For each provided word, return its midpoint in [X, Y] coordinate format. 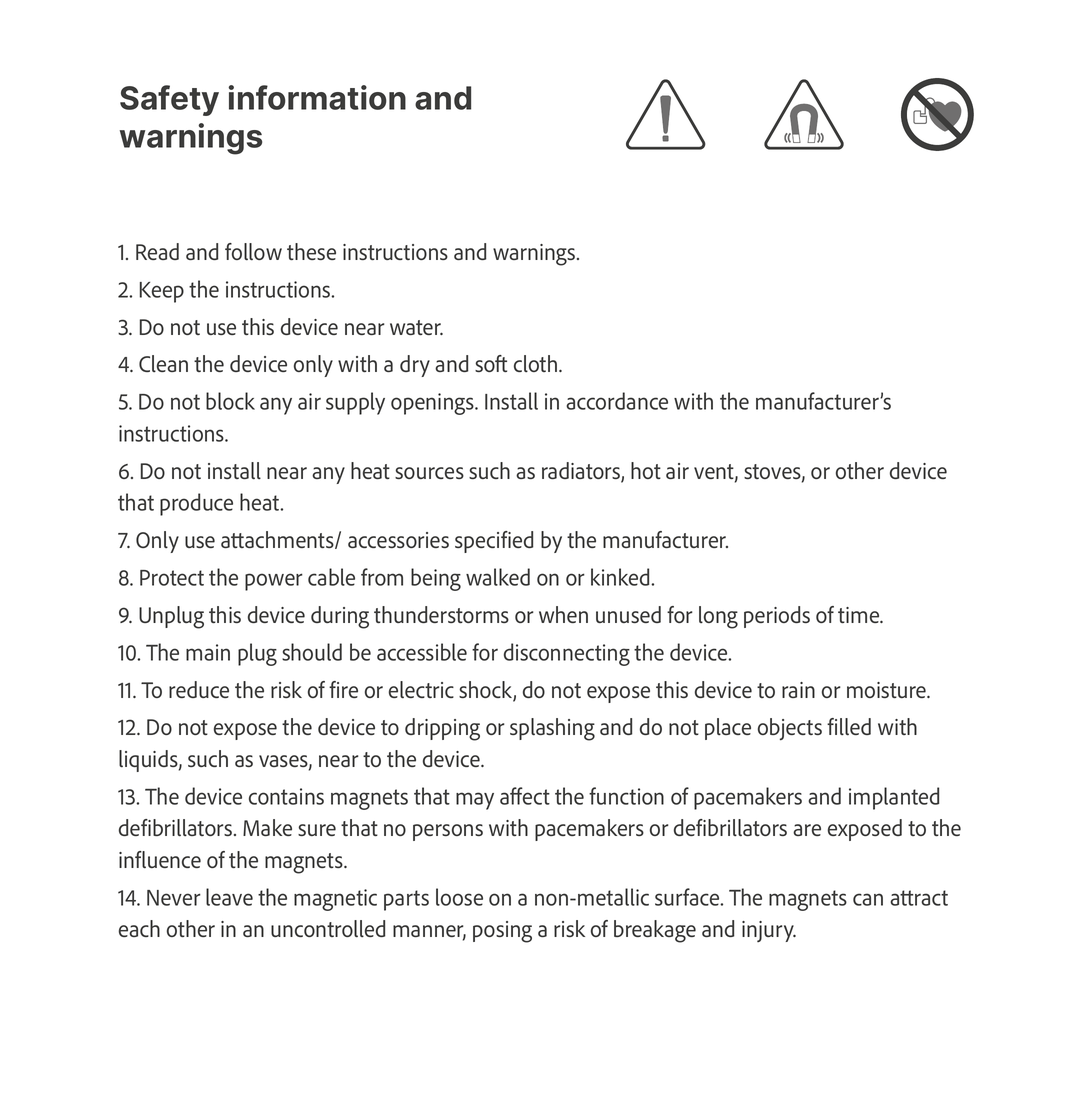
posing [502, 932]
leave [229, 897]
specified [494, 542]
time [860, 615]
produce [196, 504]
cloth [537, 363]
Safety [169, 100]
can [868, 899]
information [317, 97]
